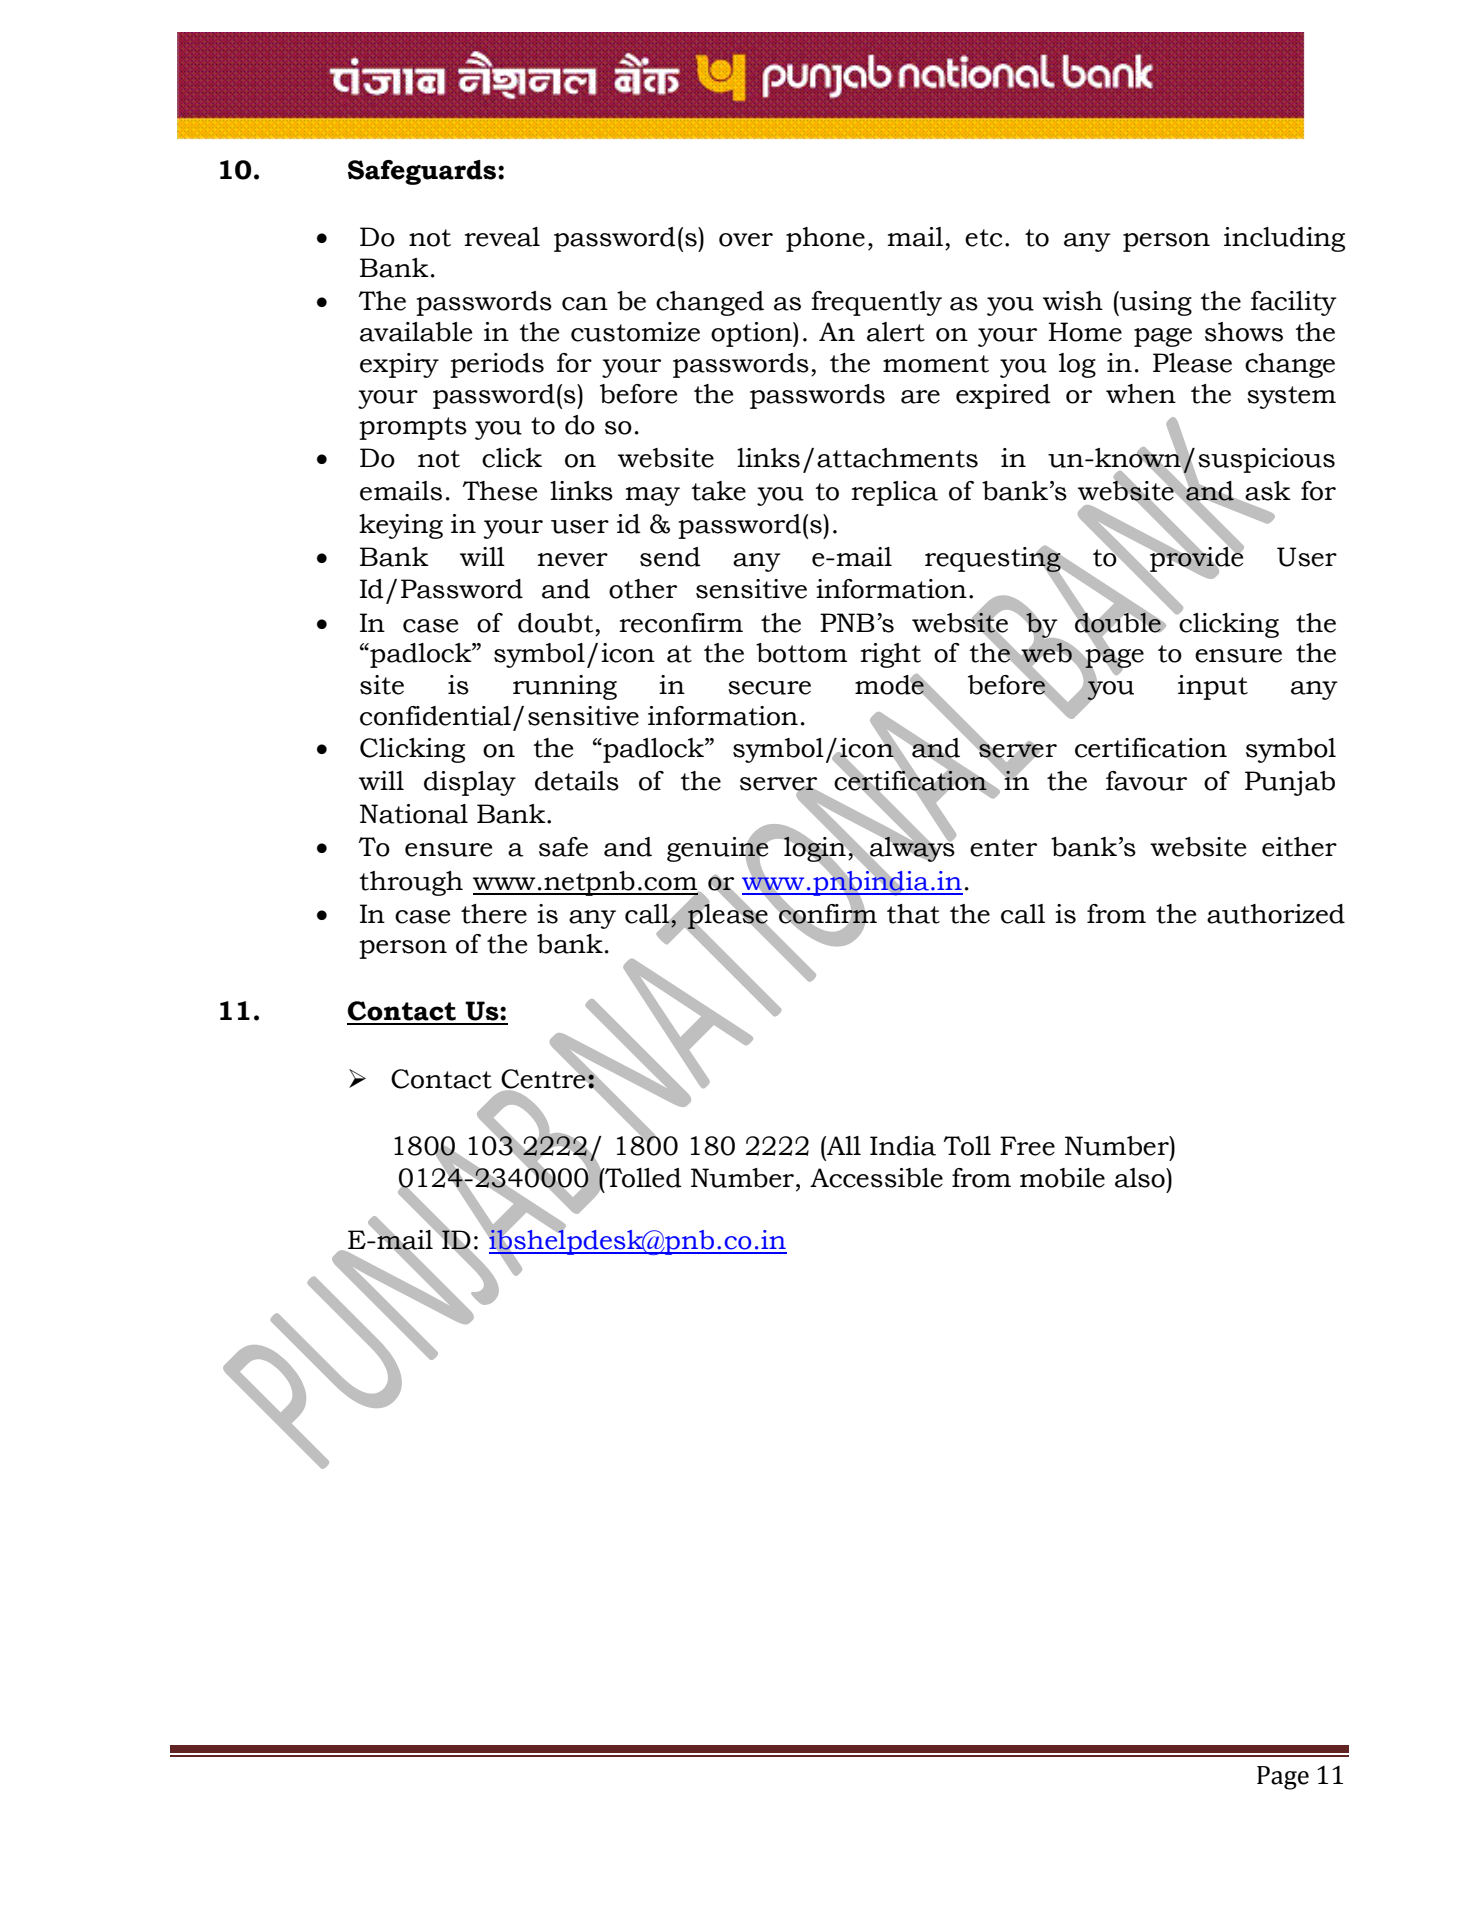 The image size is (1475, 1909). What do you see at coordinates (769, 688) in the screenshot?
I see `secure` at bounding box center [769, 688].
